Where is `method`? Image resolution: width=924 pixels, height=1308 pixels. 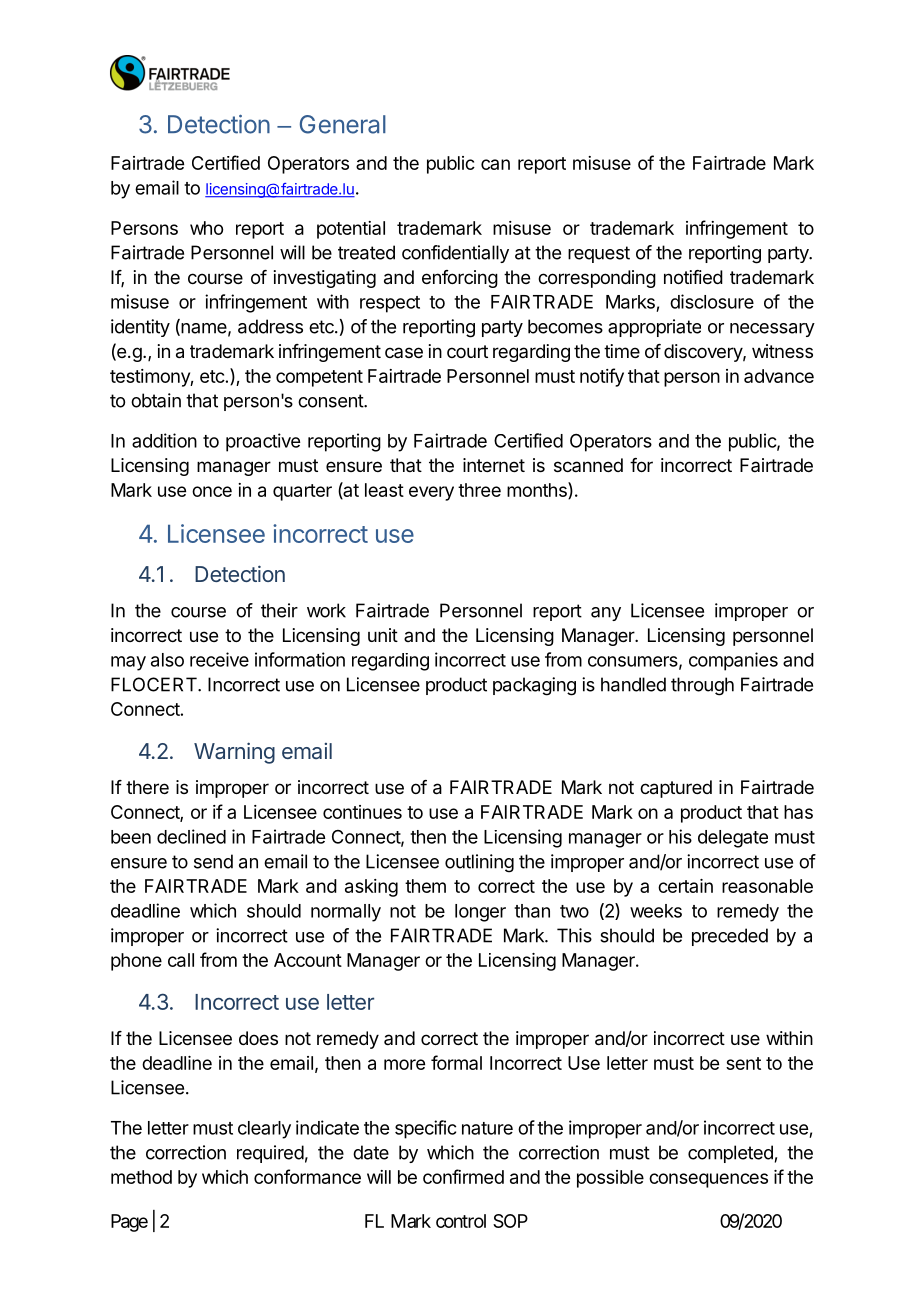
method is located at coordinates (141, 1177).
